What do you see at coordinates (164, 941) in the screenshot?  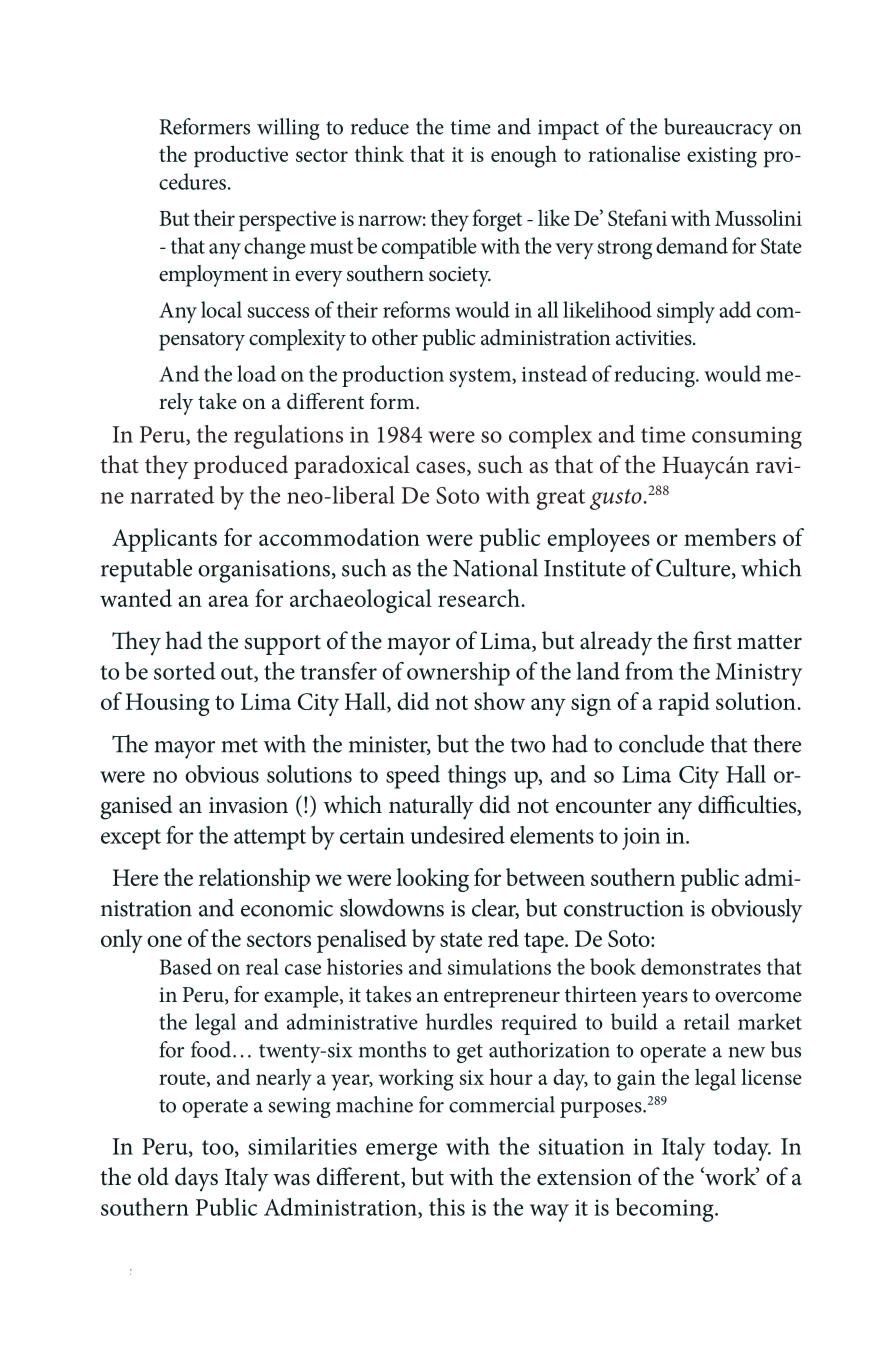 I see `one` at bounding box center [164, 941].
